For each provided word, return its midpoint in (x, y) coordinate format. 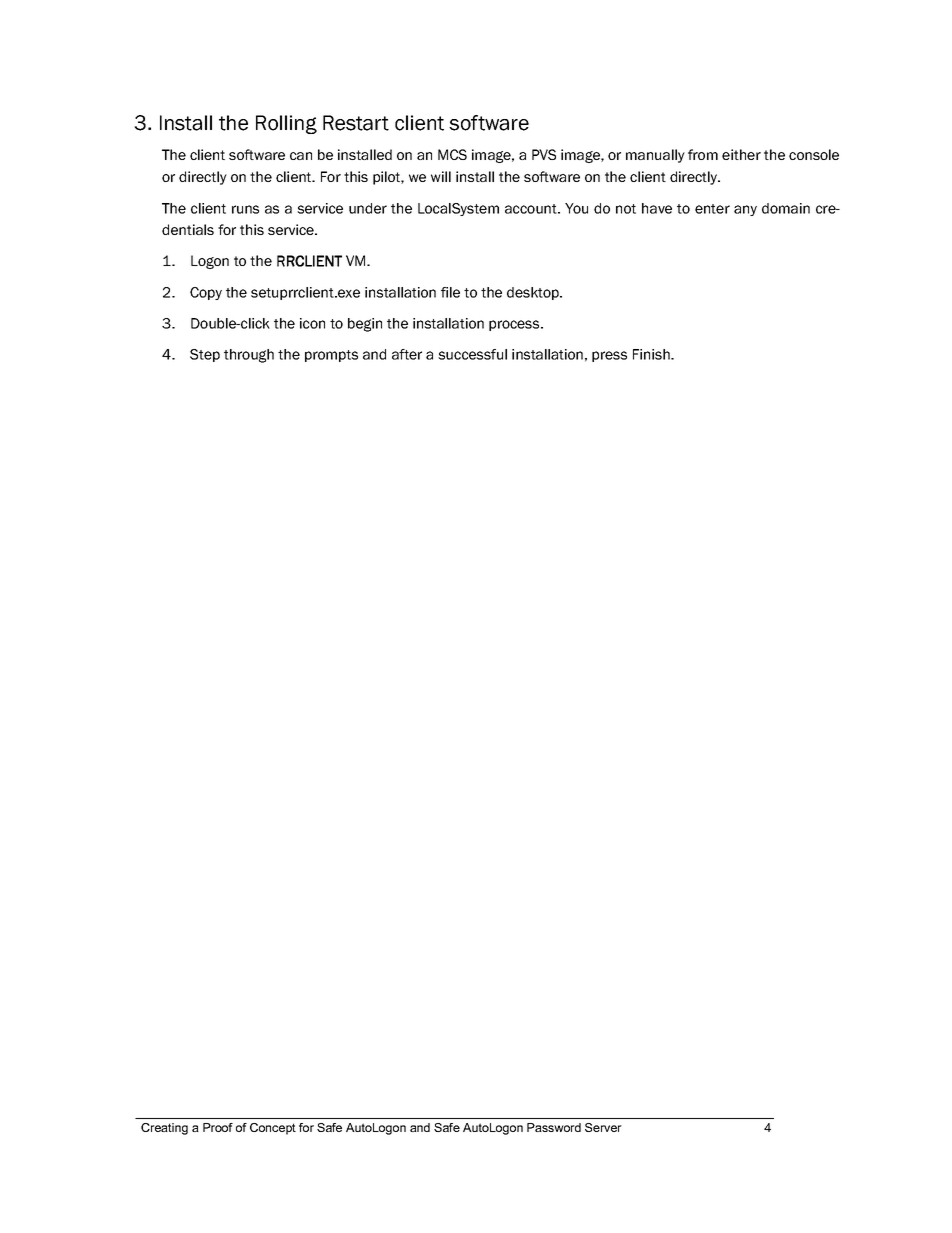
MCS (452, 154)
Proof (218, 1127)
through (249, 356)
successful (472, 354)
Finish (652, 354)
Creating (164, 1129)
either (741, 154)
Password (554, 1127)
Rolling (286, 124)
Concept (273, 1129)
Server (603, 1127)
